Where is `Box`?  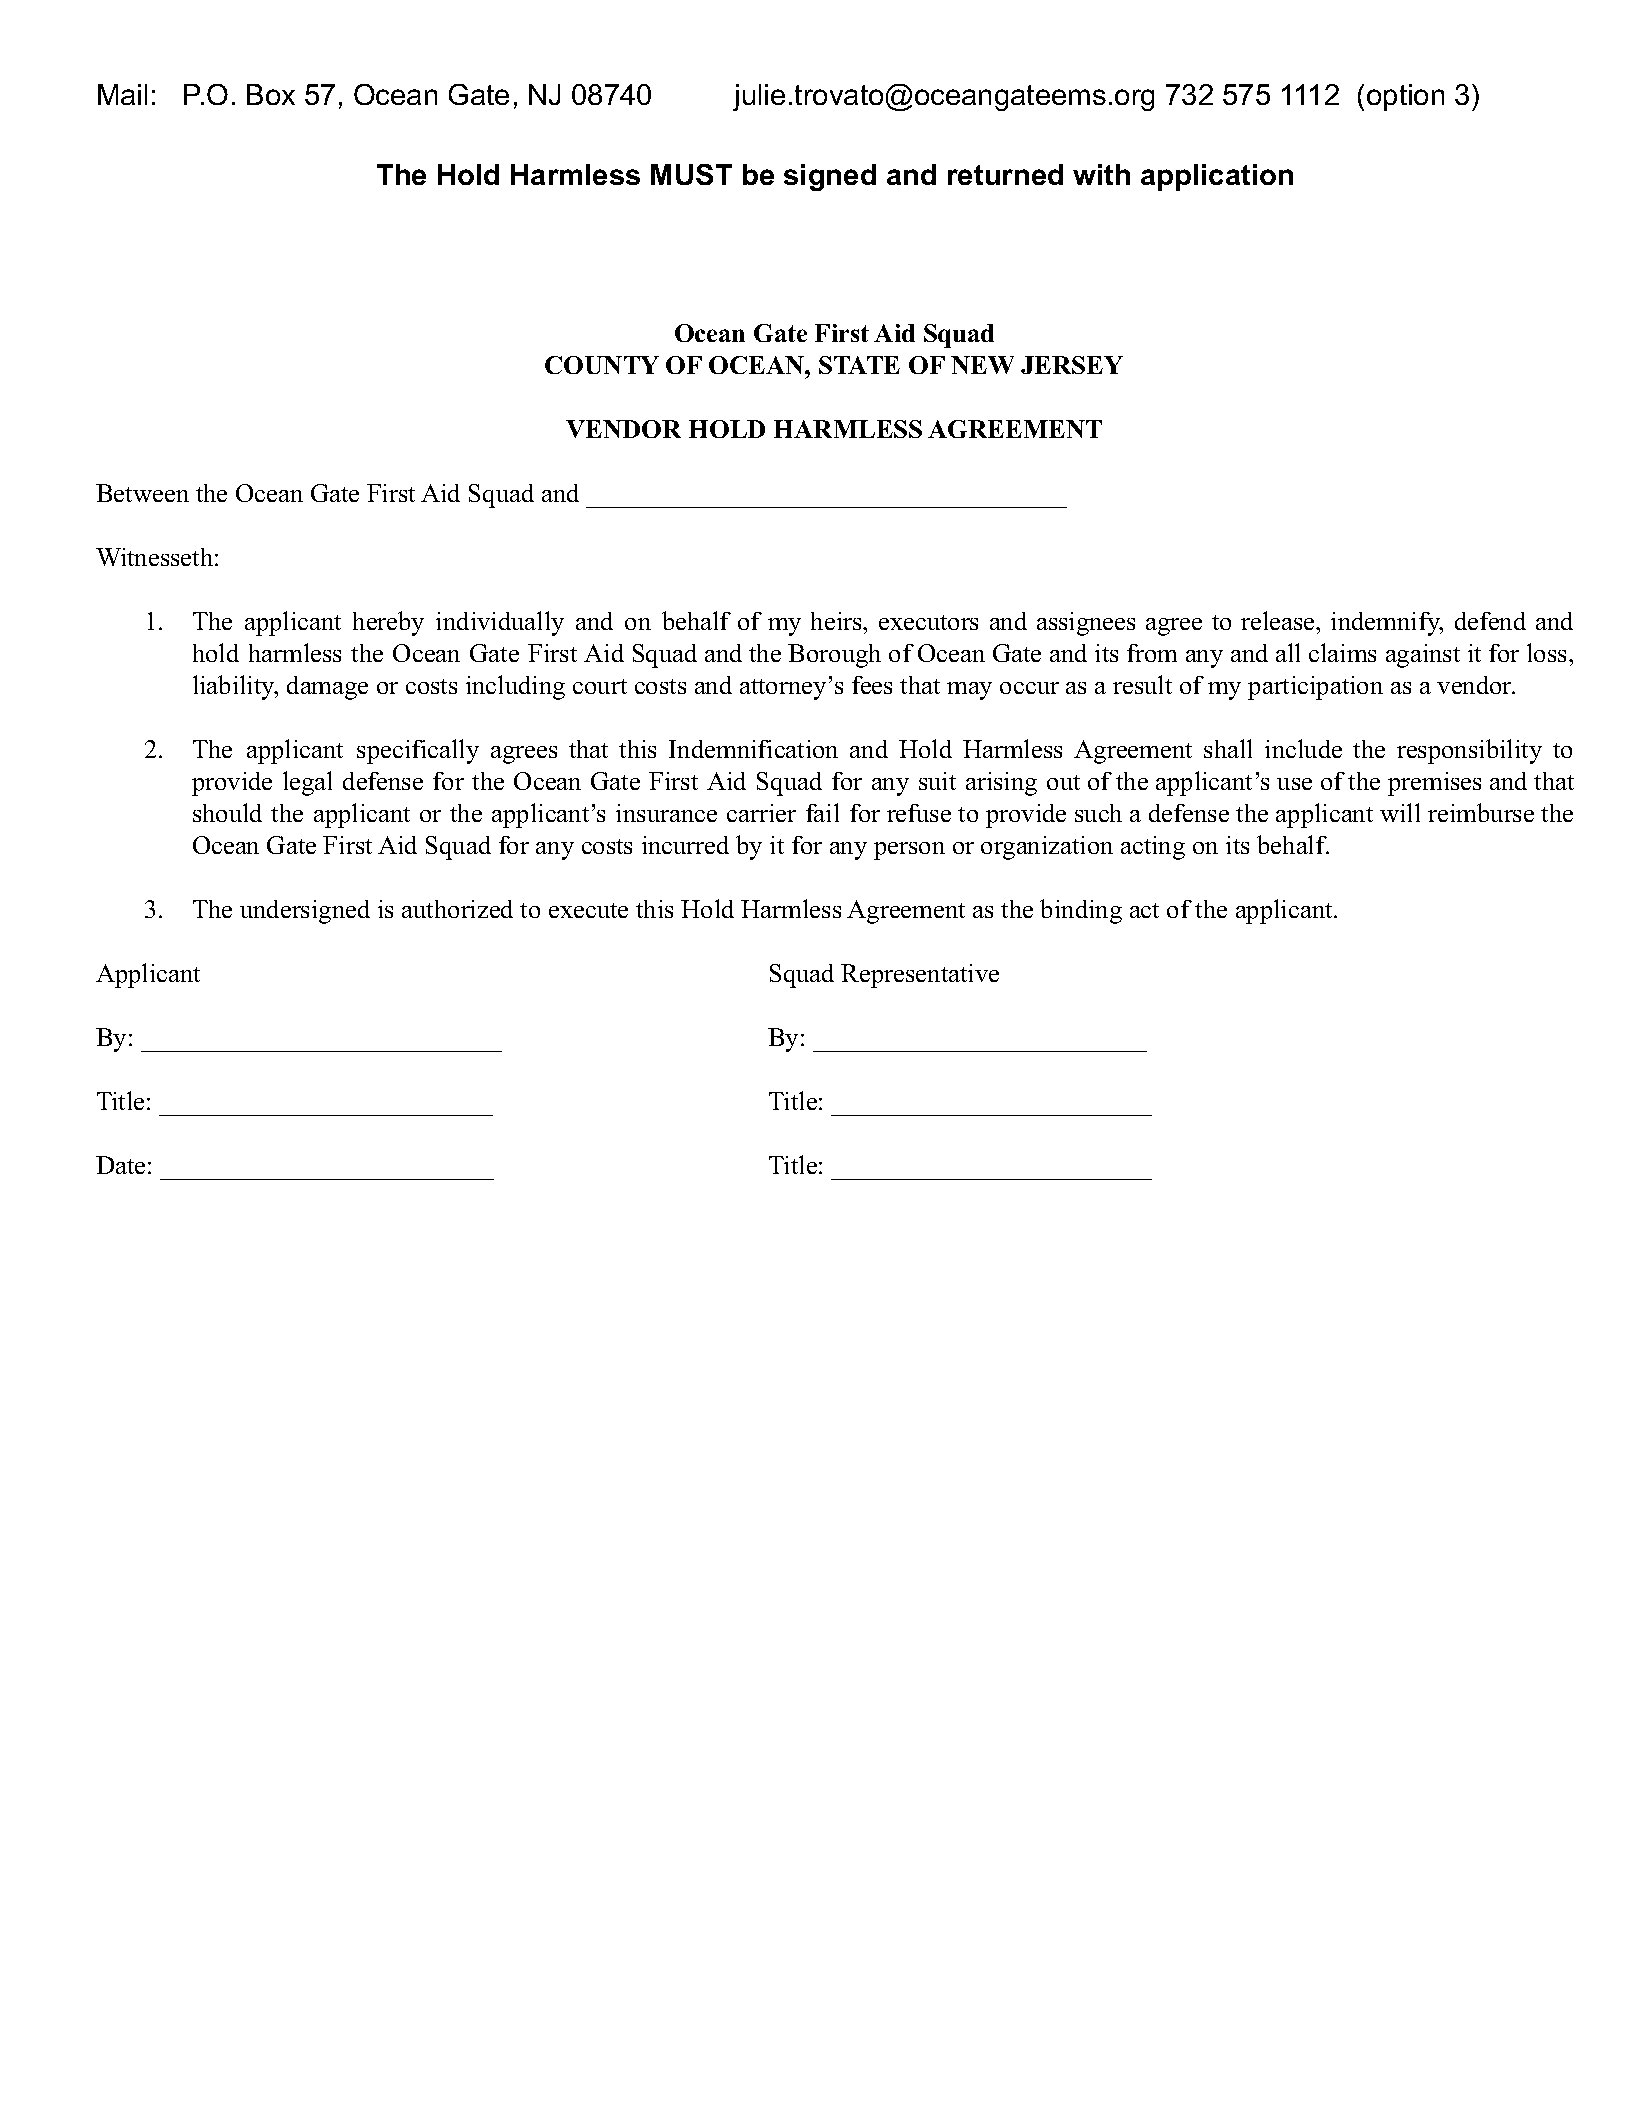
Box is located at coordinates (271, 94).
